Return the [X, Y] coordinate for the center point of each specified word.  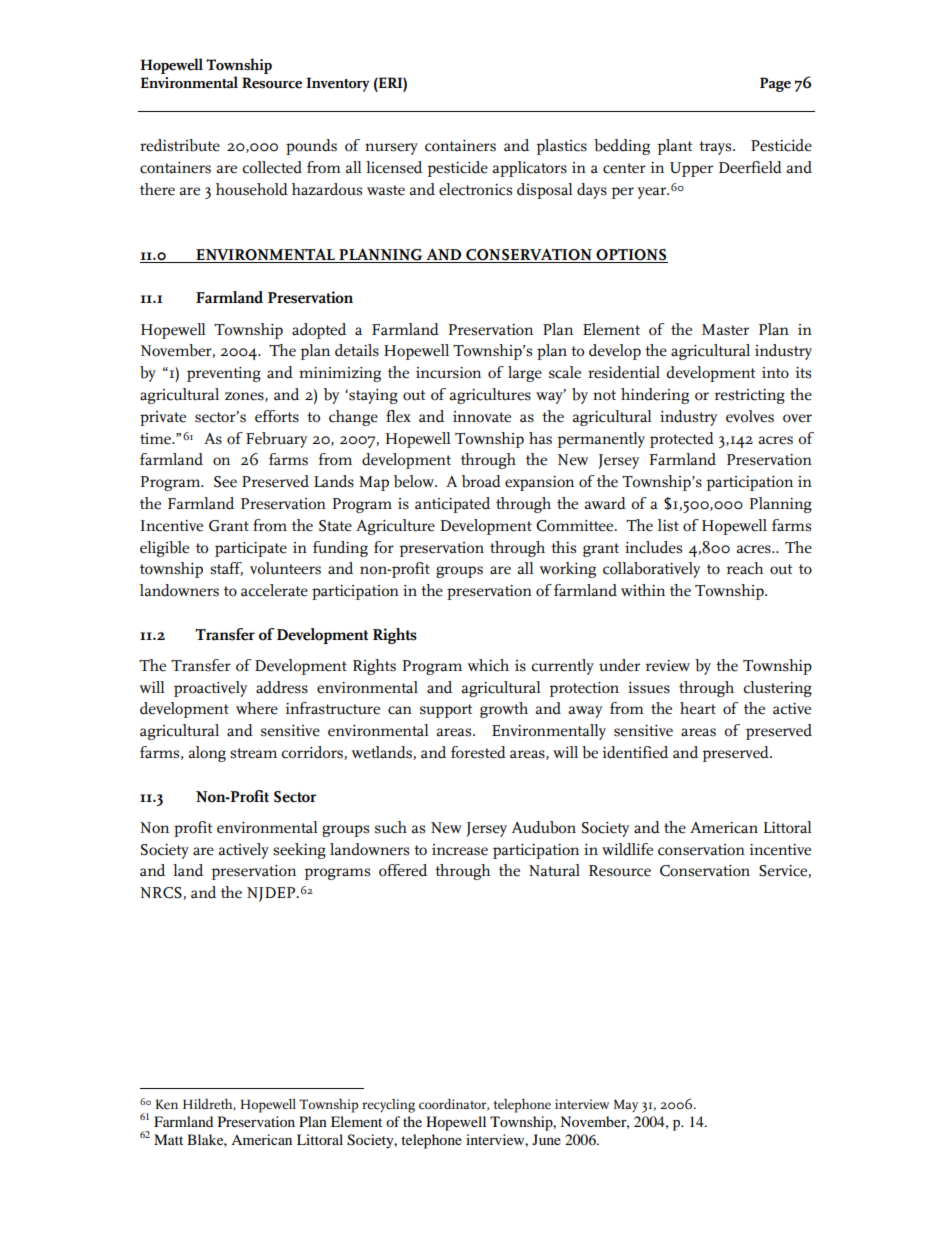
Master [725, 330]
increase [460, 850]
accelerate [274, 590]
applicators [529, 169]
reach [744, 568]
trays [716, 148]
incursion [448, 373]
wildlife [627, 849]
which [488, 665]
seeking [299, 851]
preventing [224, 374]
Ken [166, 1104]
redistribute [180, 145]
